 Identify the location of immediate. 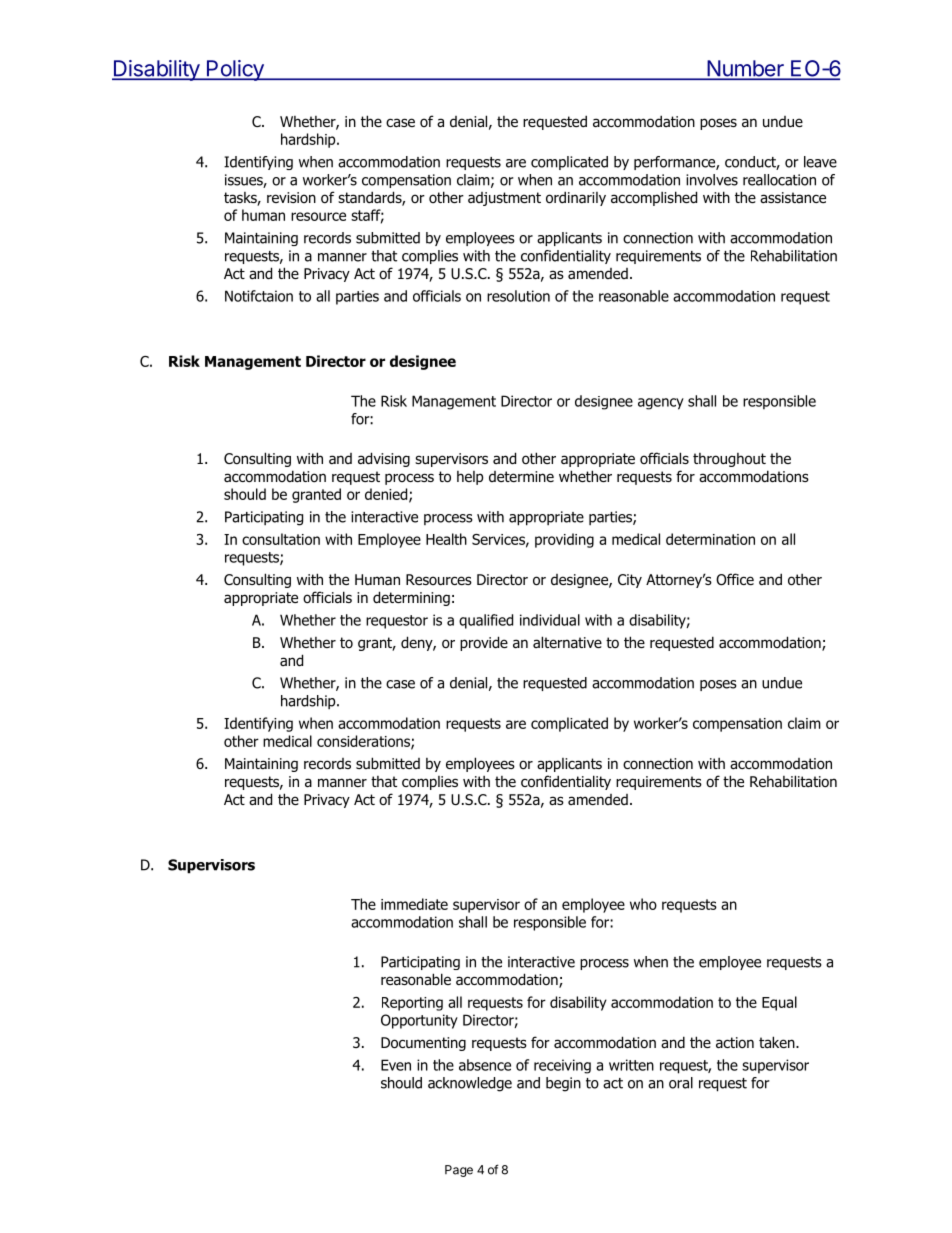
(414, 904).
